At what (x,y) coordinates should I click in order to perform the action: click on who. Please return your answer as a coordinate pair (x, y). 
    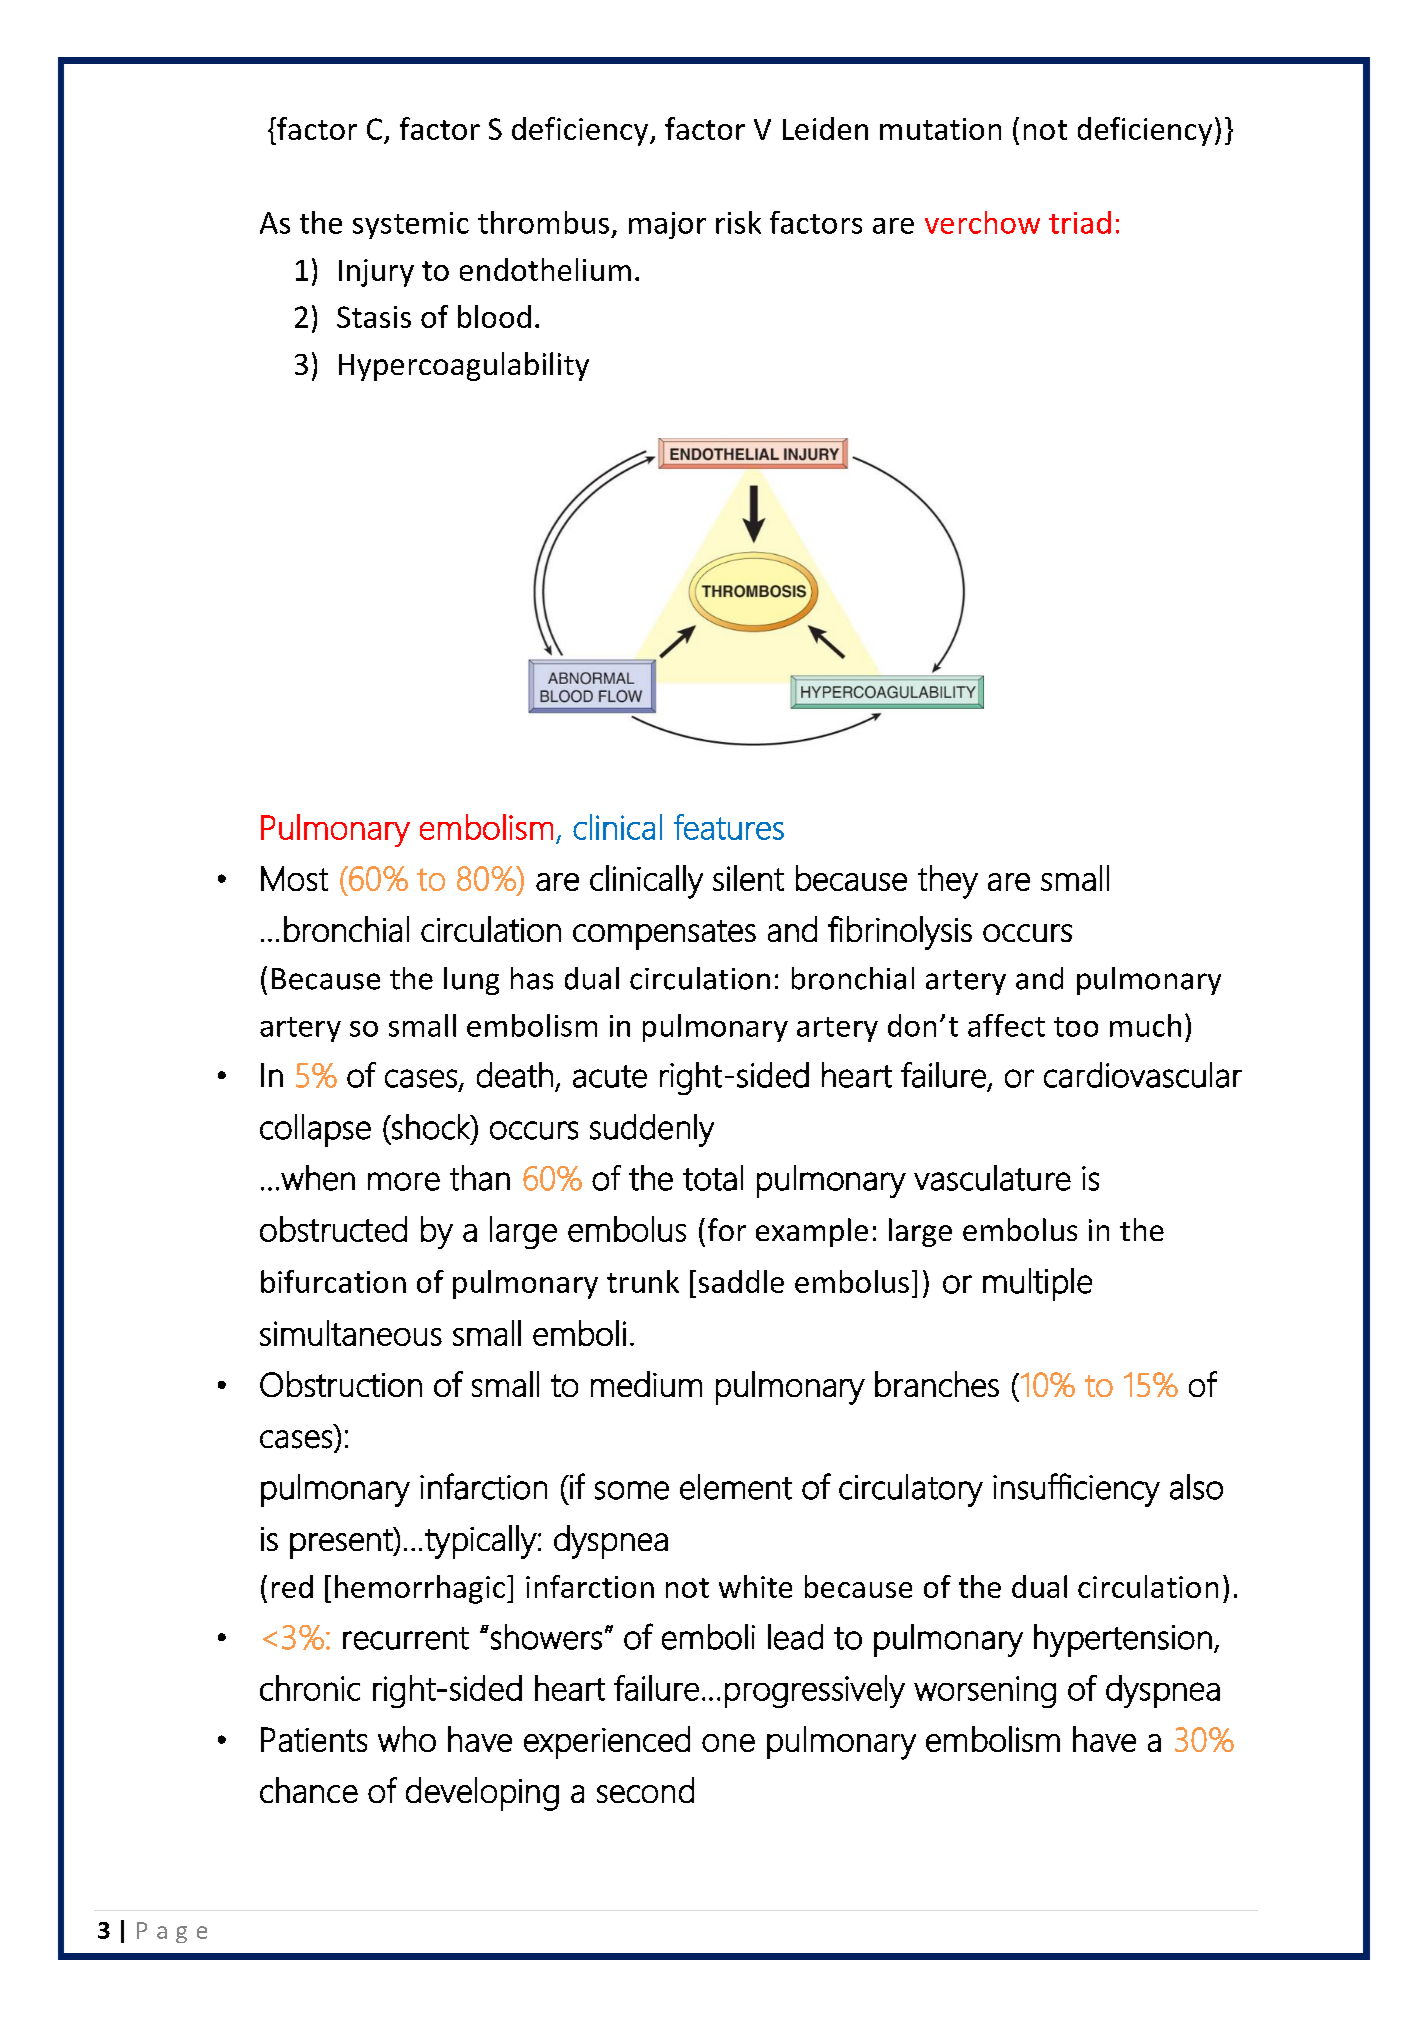
    Looking at the image, I should click on (407, 1739).
